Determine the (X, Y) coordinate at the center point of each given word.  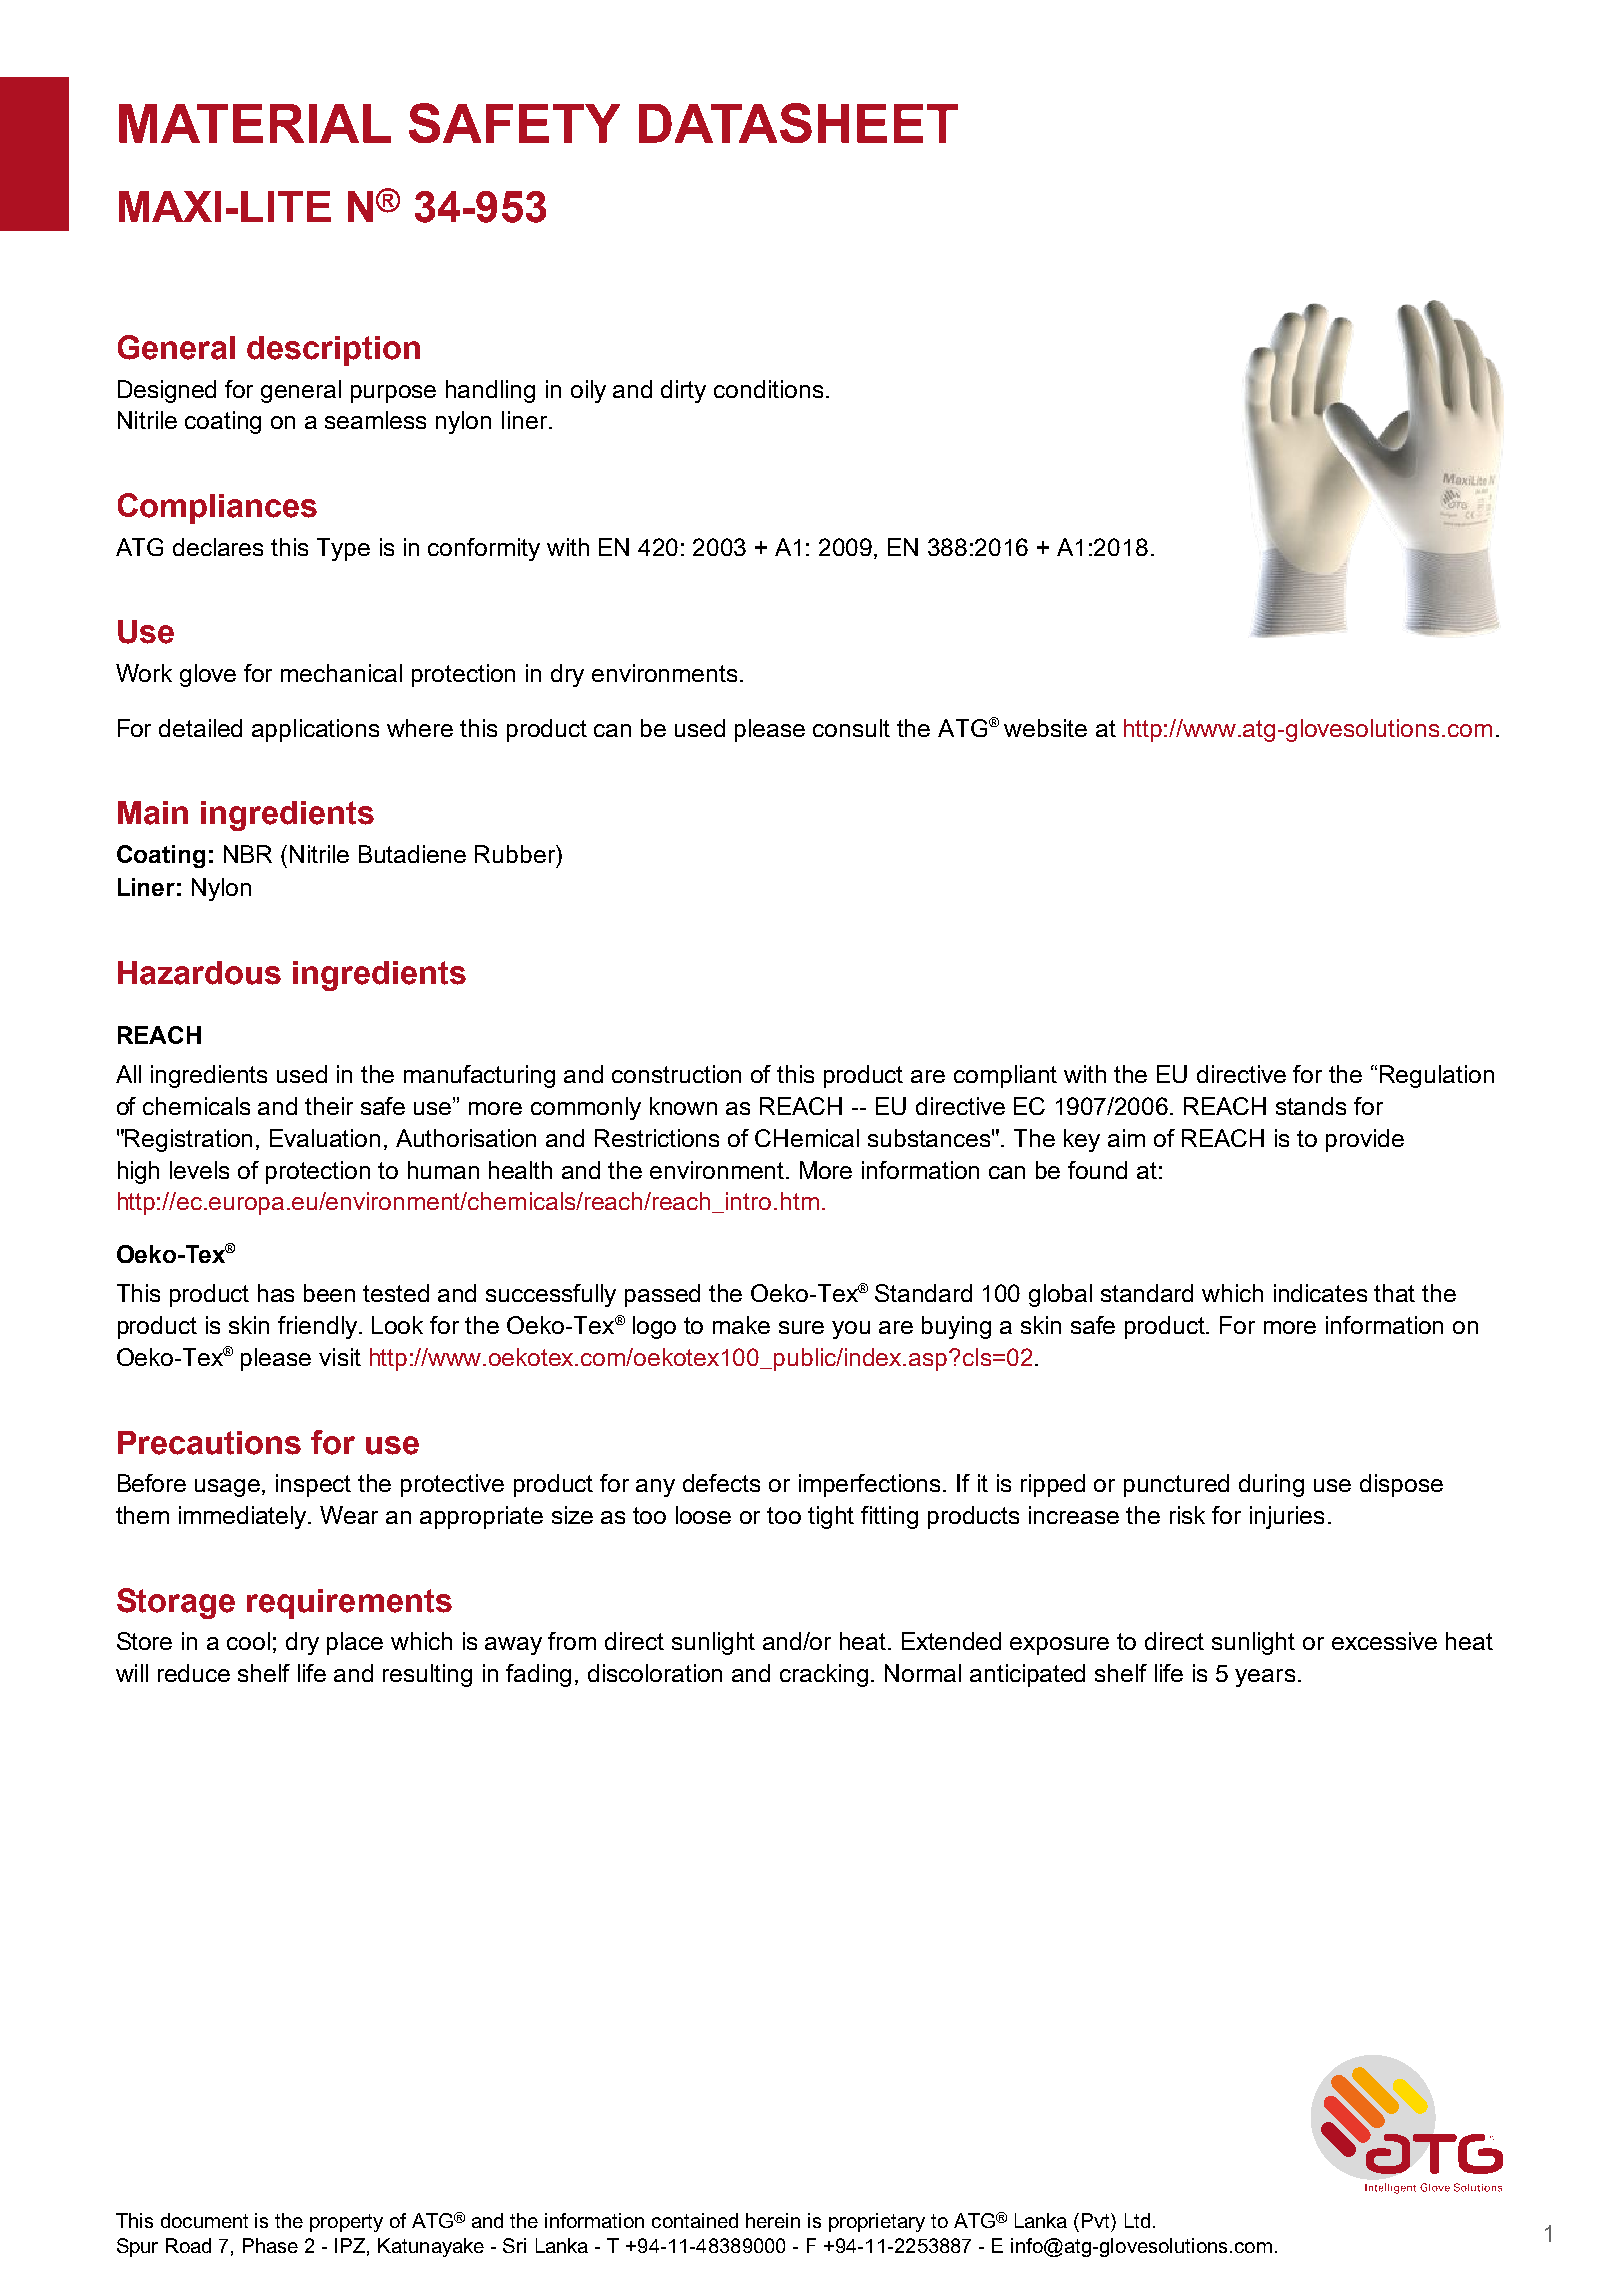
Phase (270, 2245)
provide (1365, 1140)
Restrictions (657, 1138)
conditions (768, 389)
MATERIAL (255, 123)
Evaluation (325, 1138)
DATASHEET (798, 123)
